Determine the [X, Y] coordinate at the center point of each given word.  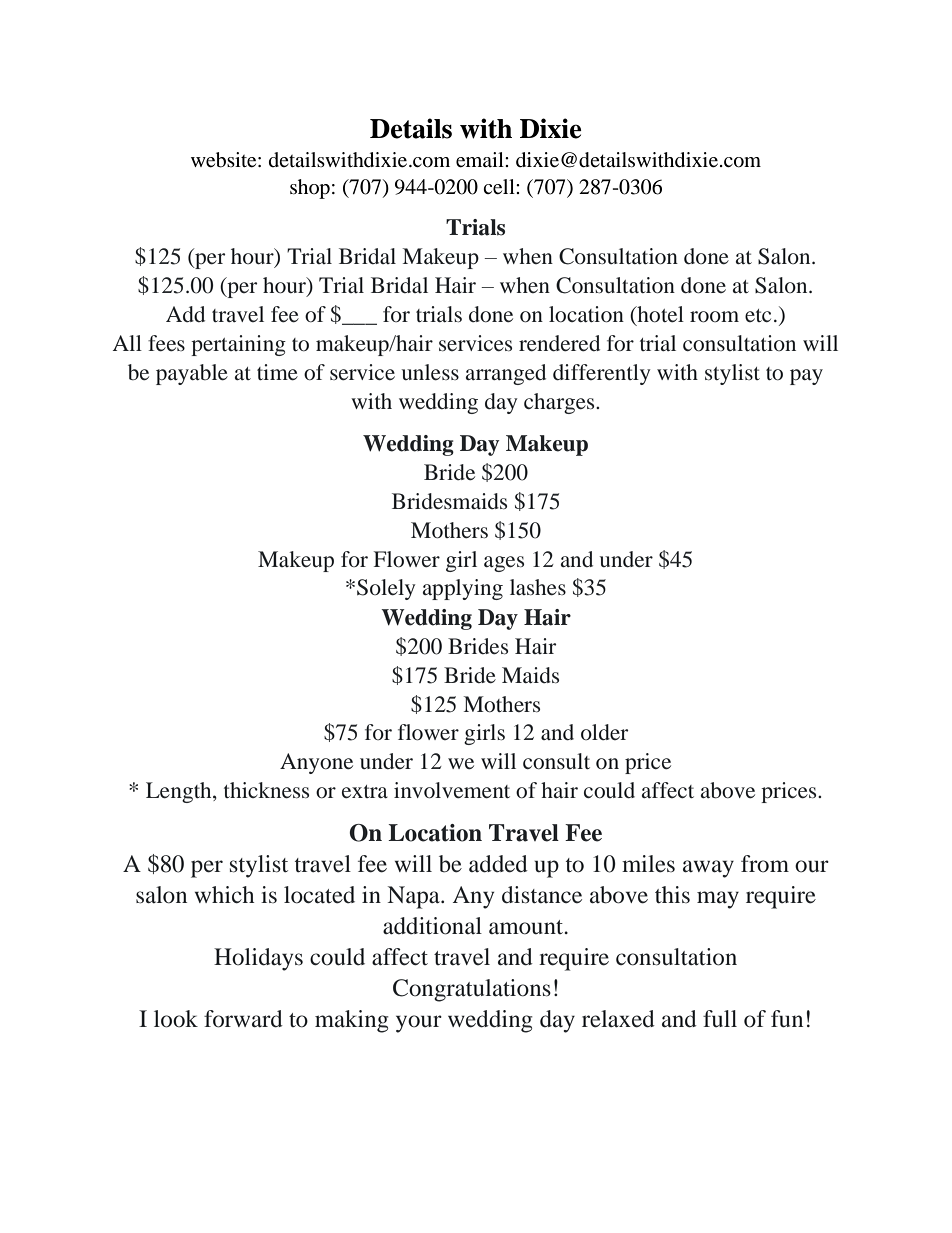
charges [560, 403]
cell [500, 187]
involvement [452, 790]
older [604, 732]
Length [180, 792]
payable [192, 374]
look [176, 1019]
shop [310, 189]
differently [601, 374]
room [714, 317]
